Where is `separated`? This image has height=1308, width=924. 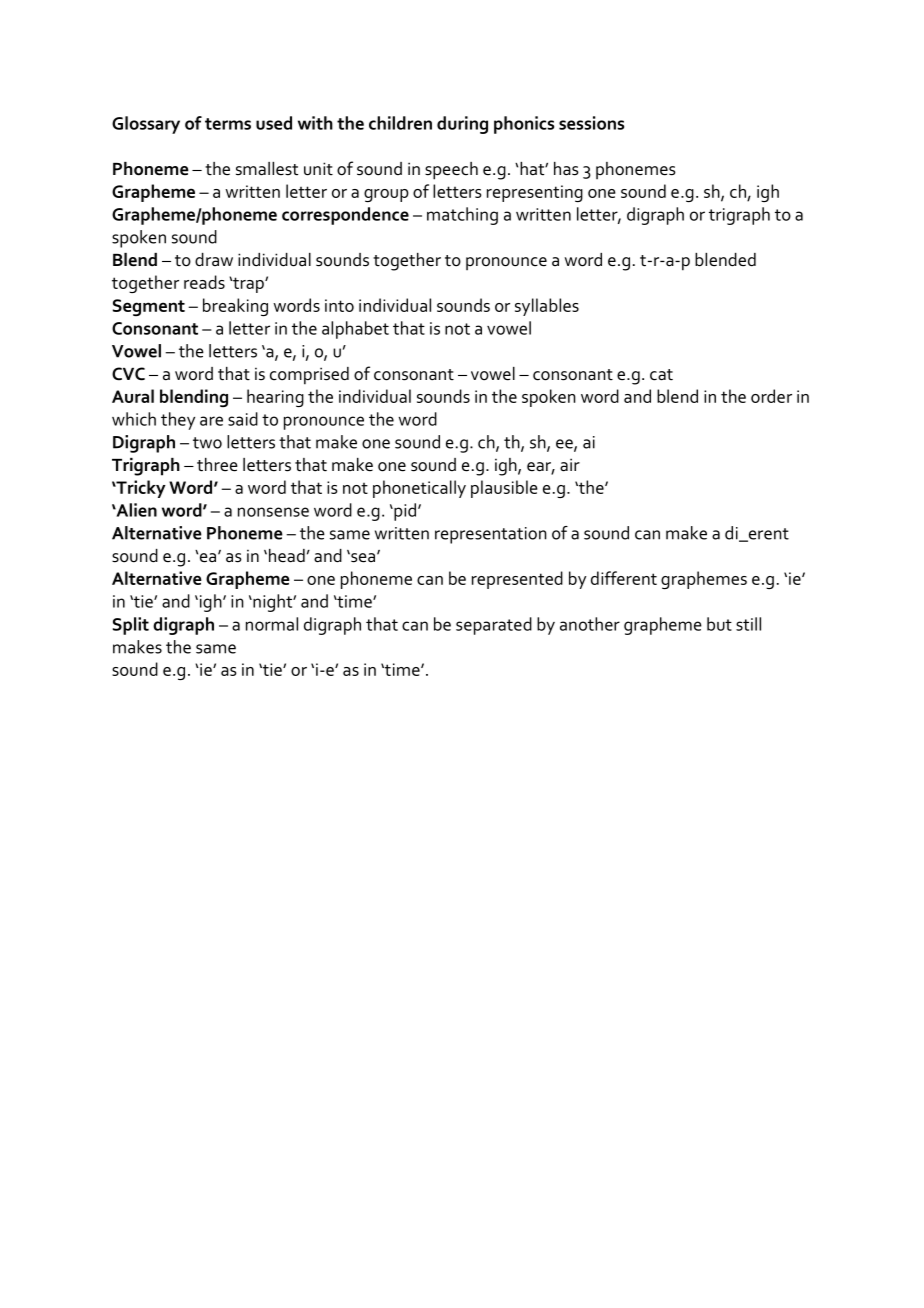
separated is located at coordinates (494, 626).
